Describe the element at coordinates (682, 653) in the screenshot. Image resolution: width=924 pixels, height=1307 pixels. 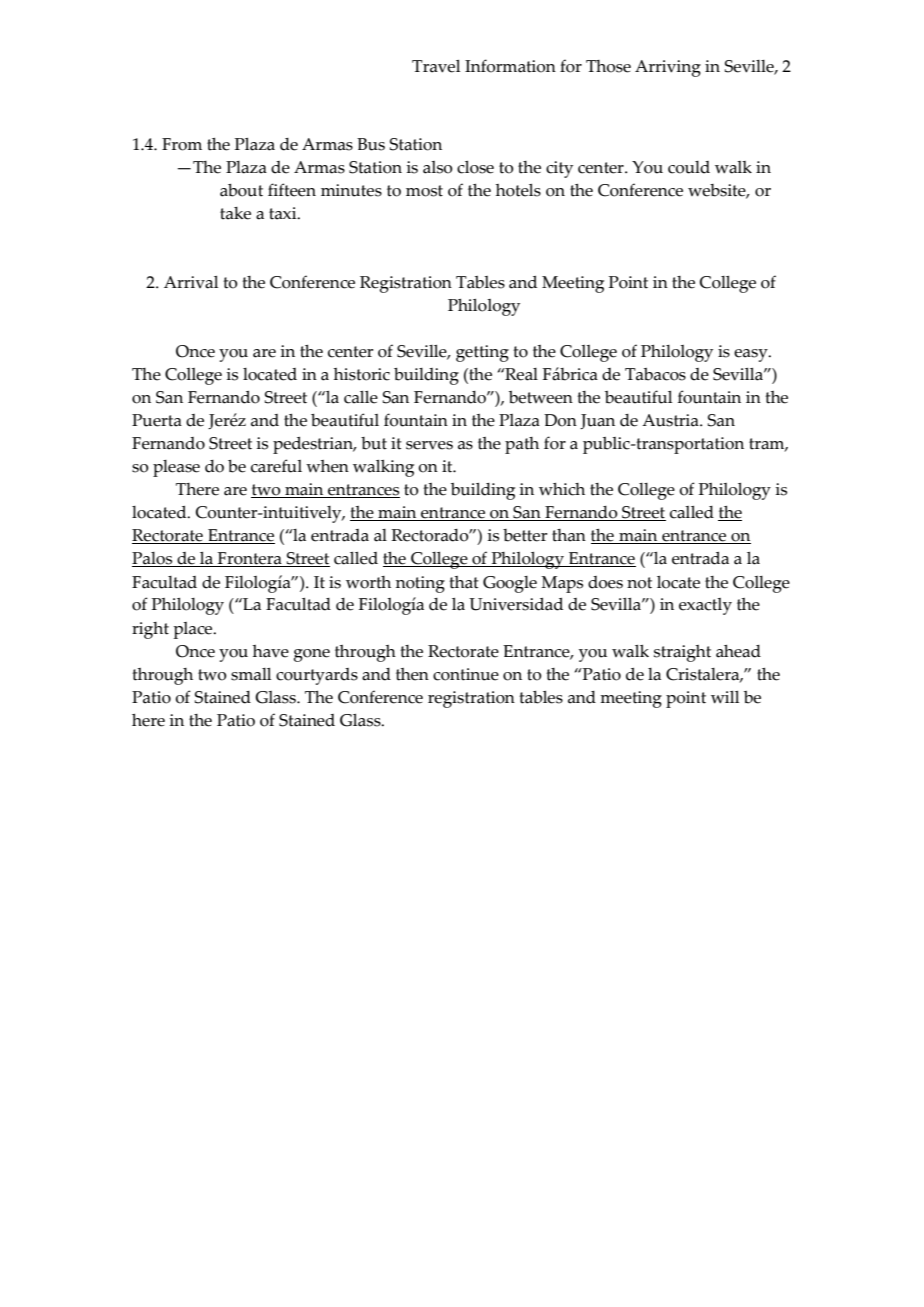
I see `straight` at that location.
